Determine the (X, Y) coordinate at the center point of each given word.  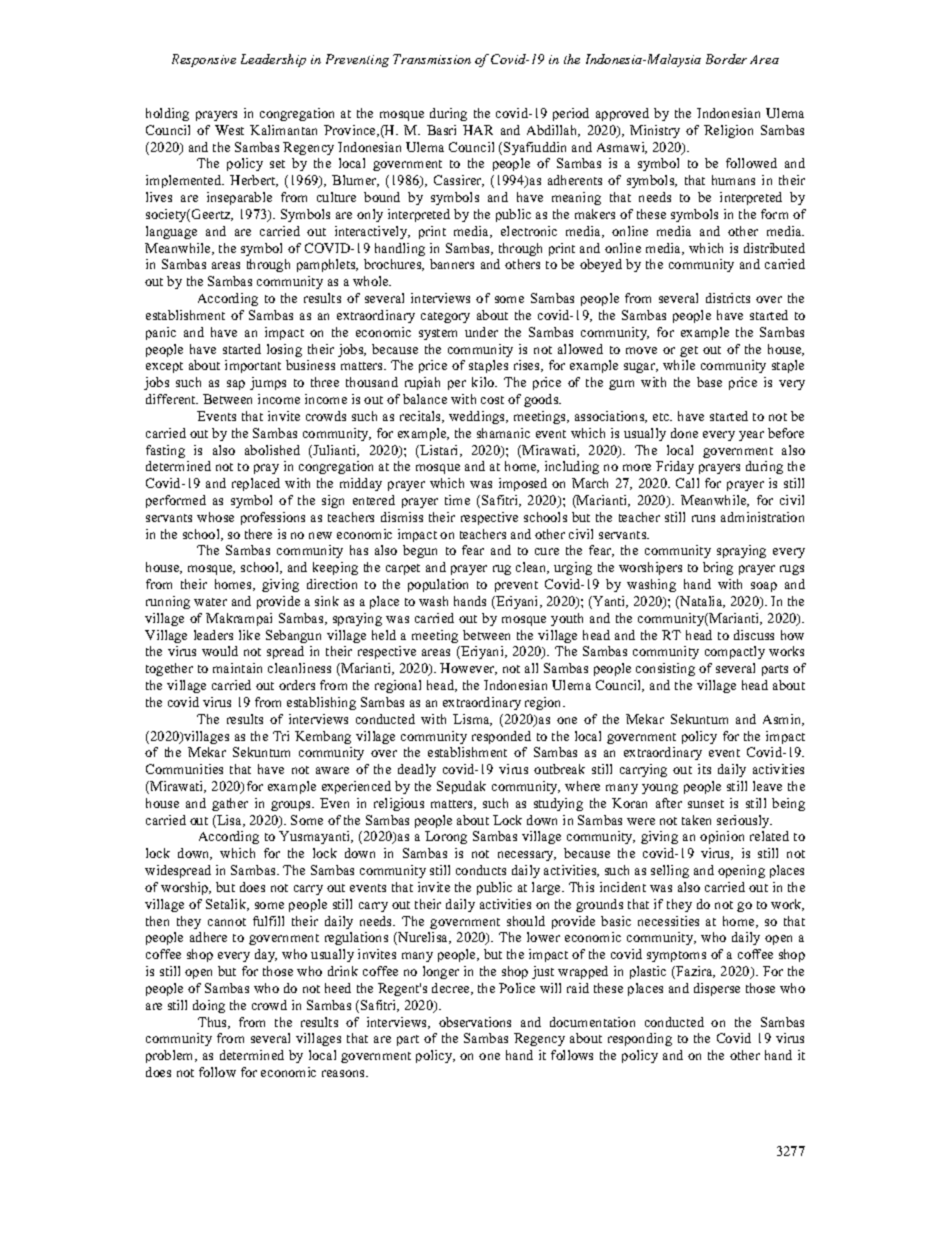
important (253, 366)
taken (696, 820)
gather (230, 804)
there (258, 534)
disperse (717, 989)
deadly (417, 770)
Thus (213, 1023)
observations (475, 1022)
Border (726, 59)
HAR (478, 130)
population (438, 585)
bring (718, 568)
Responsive (204, 60)
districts (728, 298)
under (481, 332)
